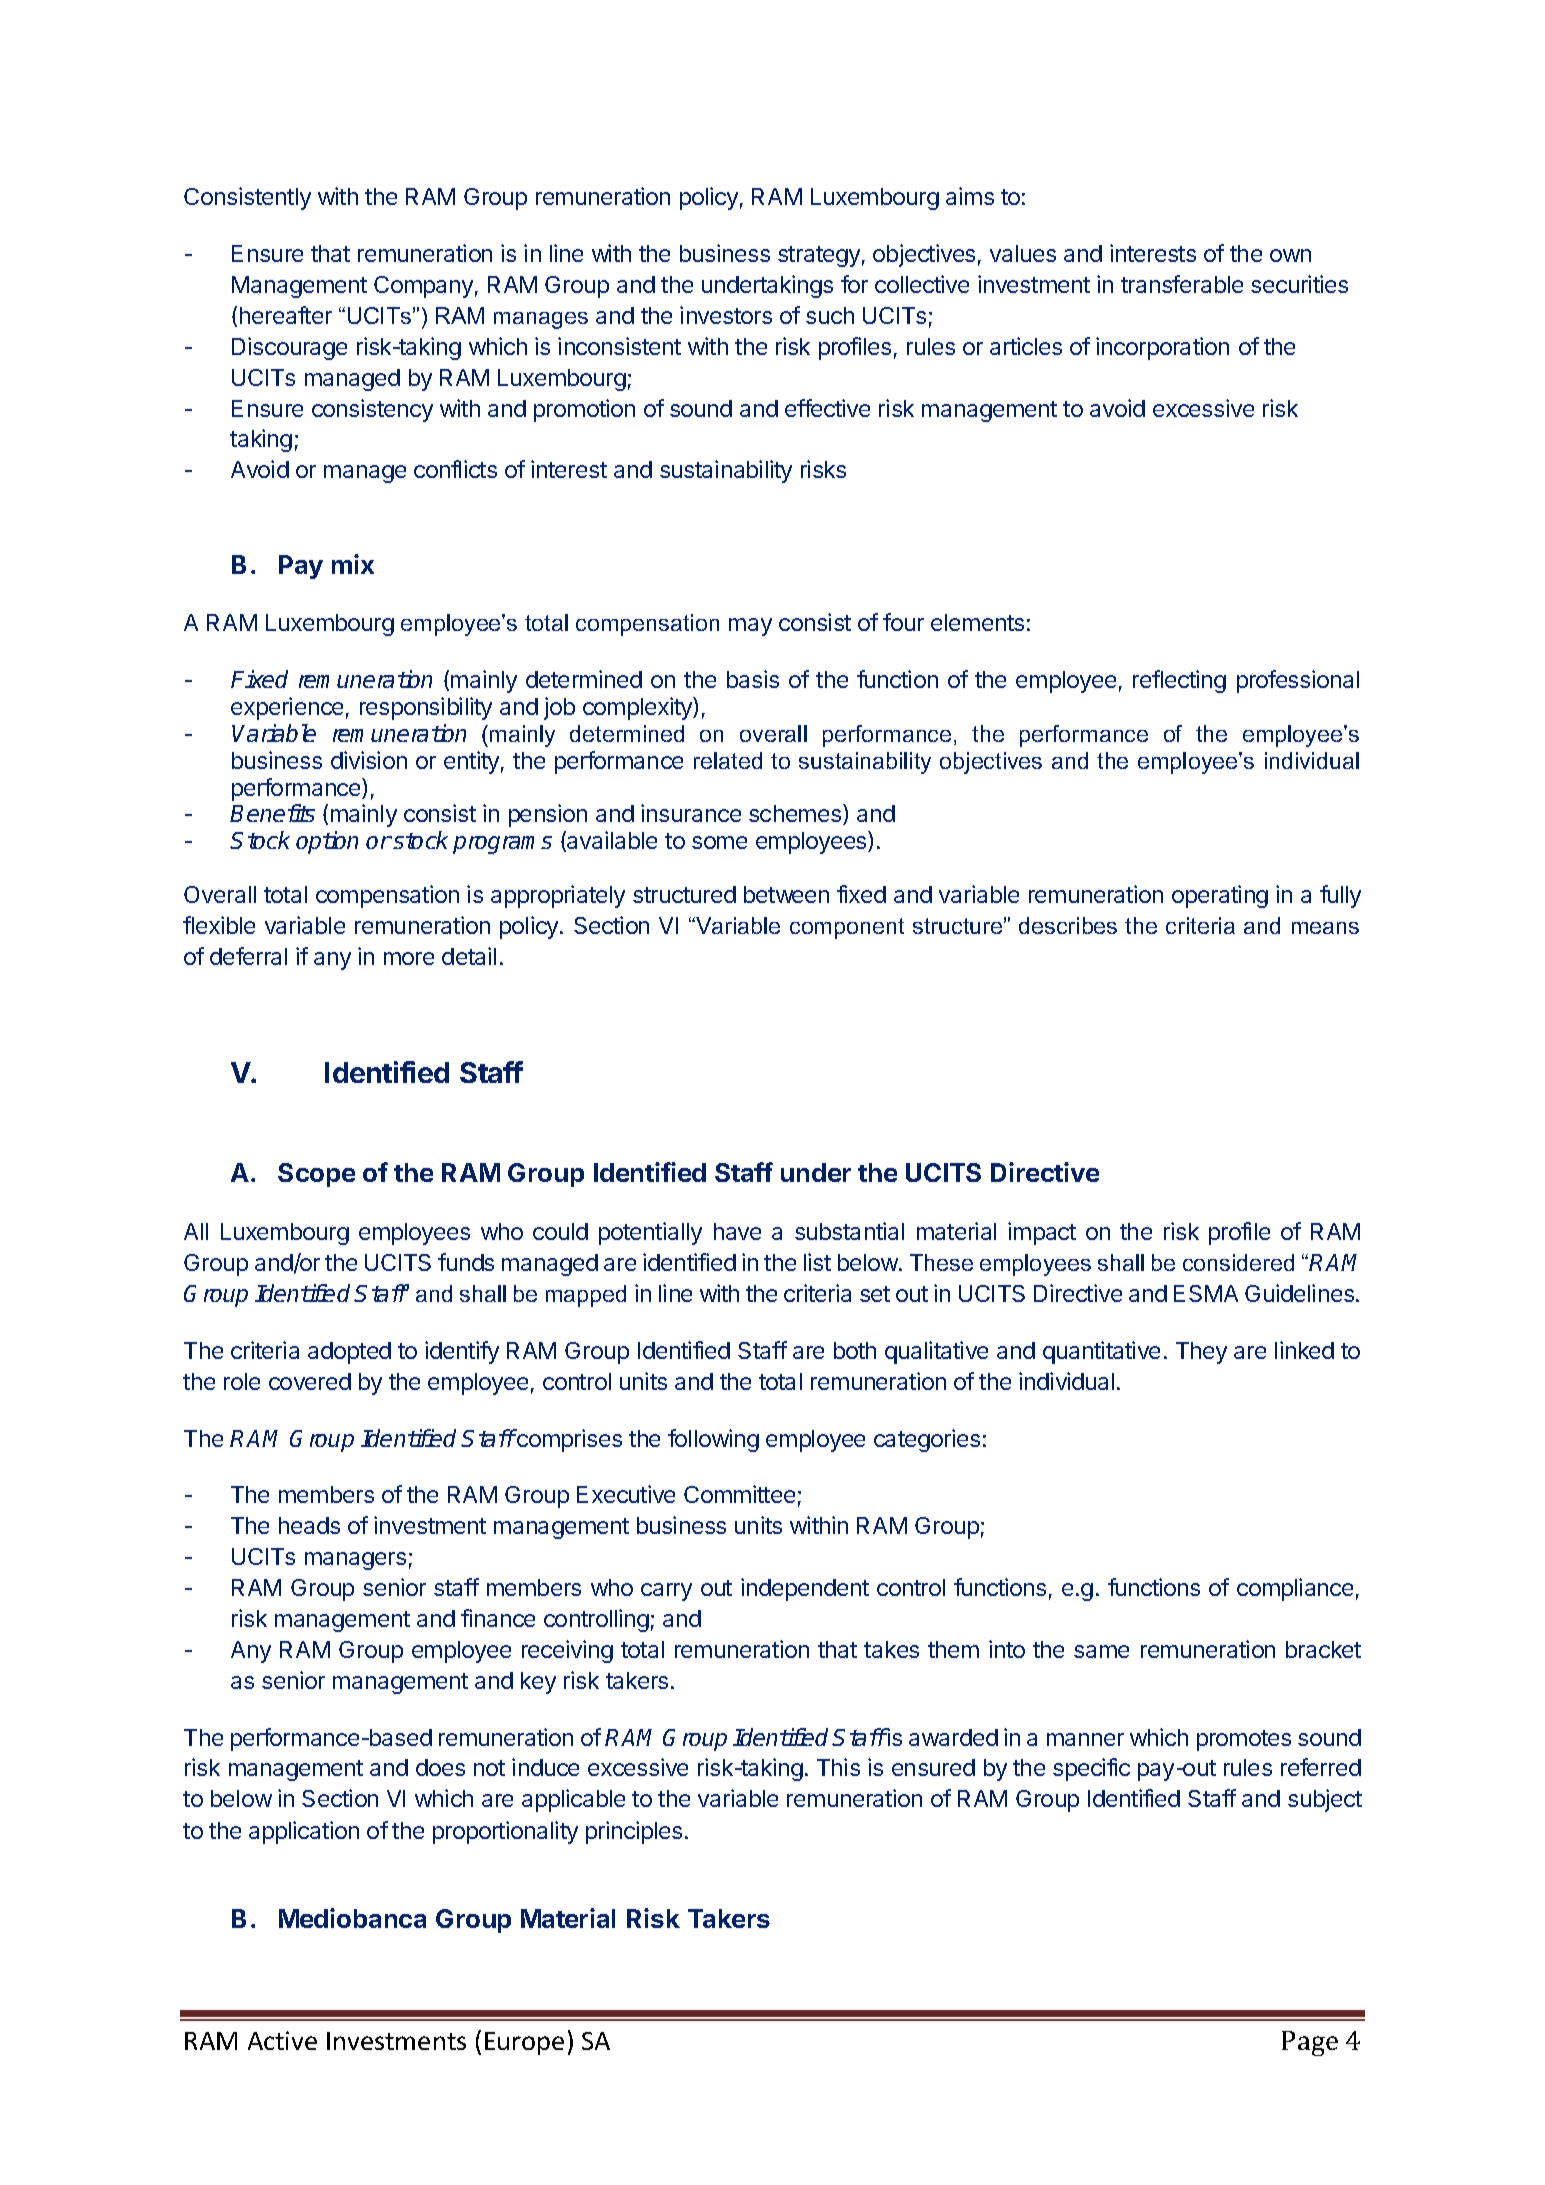  Describe the element at coordinates (1182, 284) in the screenshot. I see `transferable` at that location.
